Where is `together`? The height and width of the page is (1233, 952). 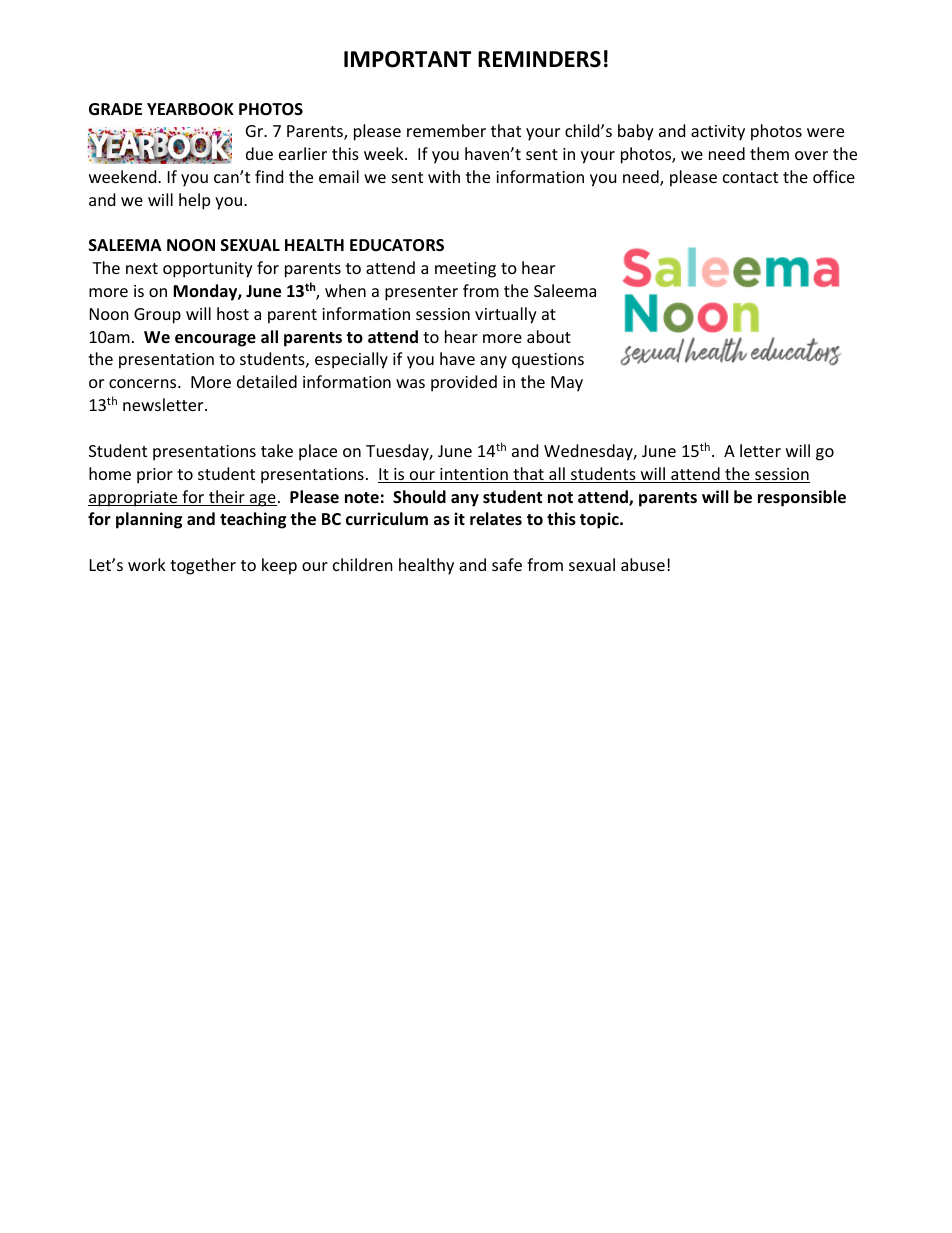 together is located at coordinates (203, 566).
